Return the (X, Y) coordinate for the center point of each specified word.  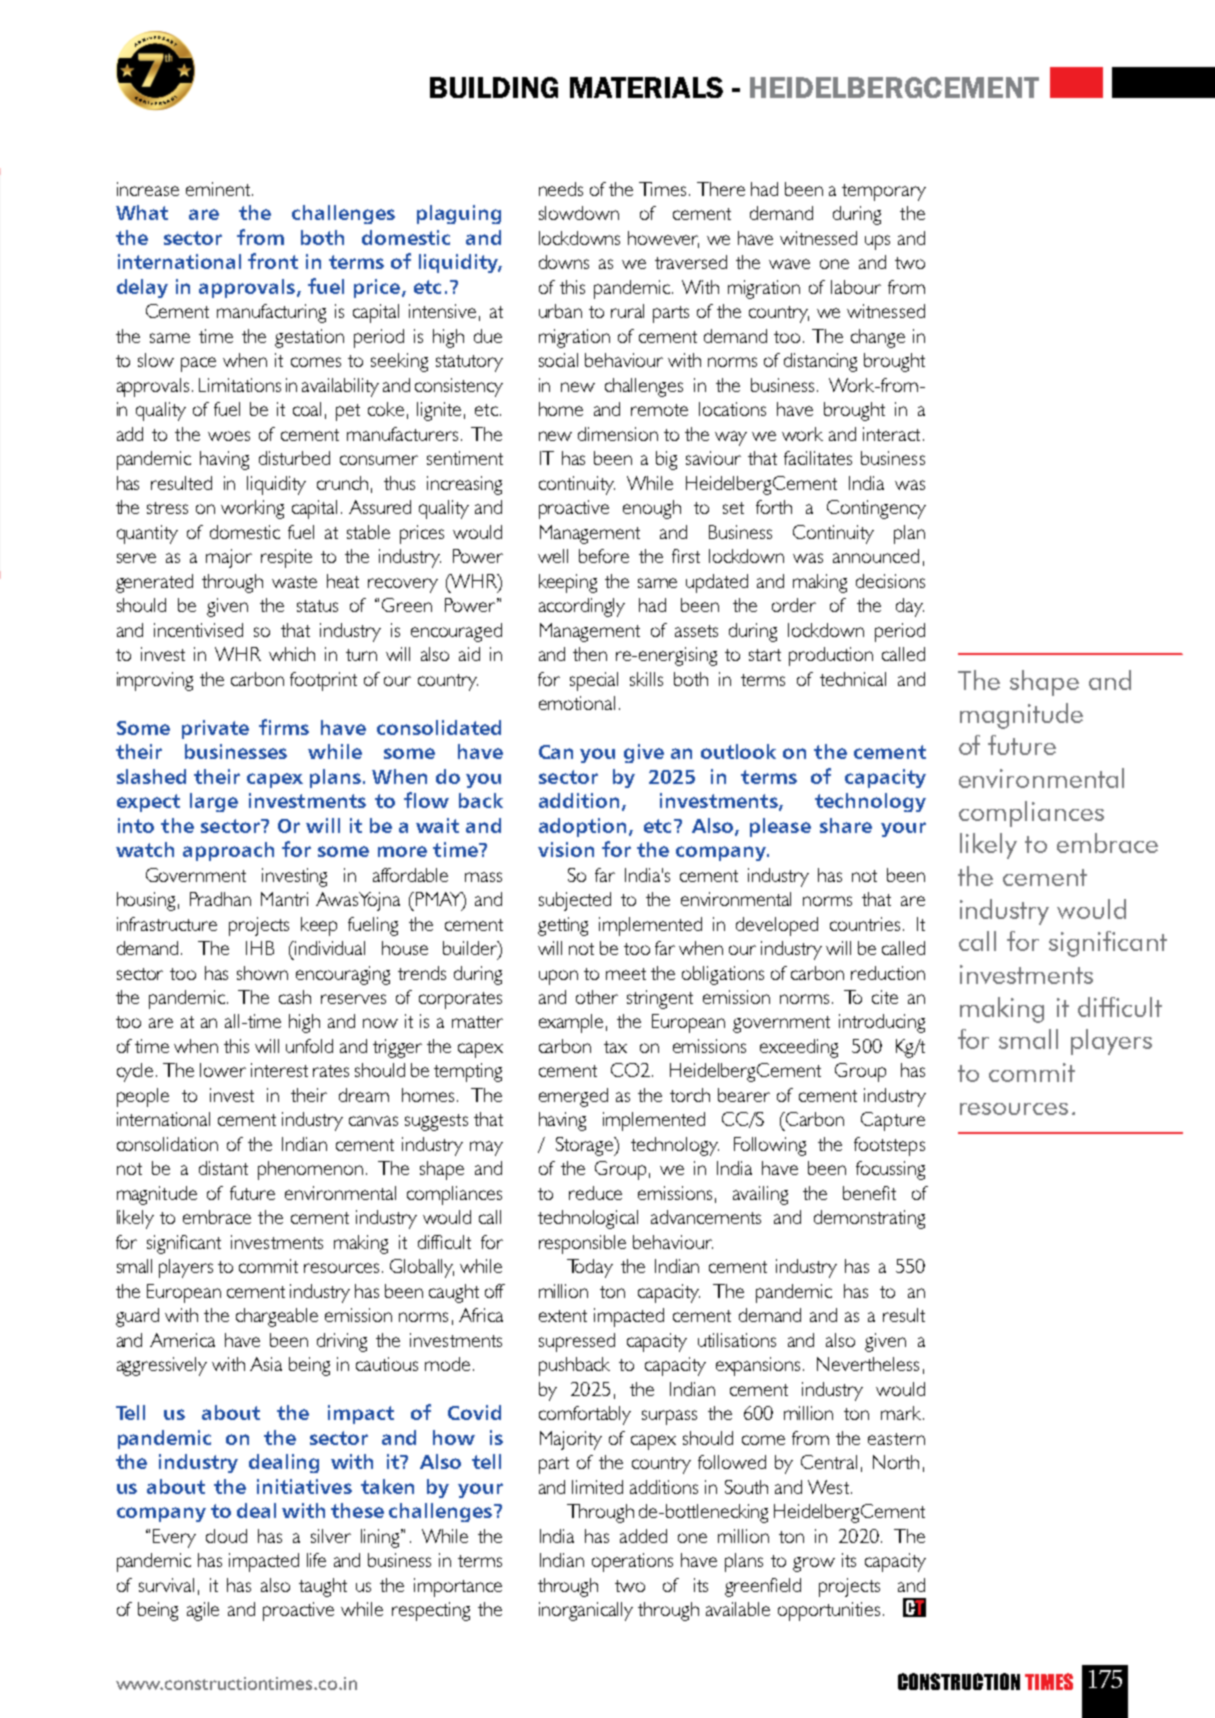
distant (223, 1168)
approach (228, 851)
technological (588, 1219)
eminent (218, 189)
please (780, 827)
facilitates (818, 458)
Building (494, 87)
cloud (226, 1536)
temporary (884, 192)
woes (229, 436)
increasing (464, 485)
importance (458, 1587)
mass (483, 877)
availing (760, 1195)
